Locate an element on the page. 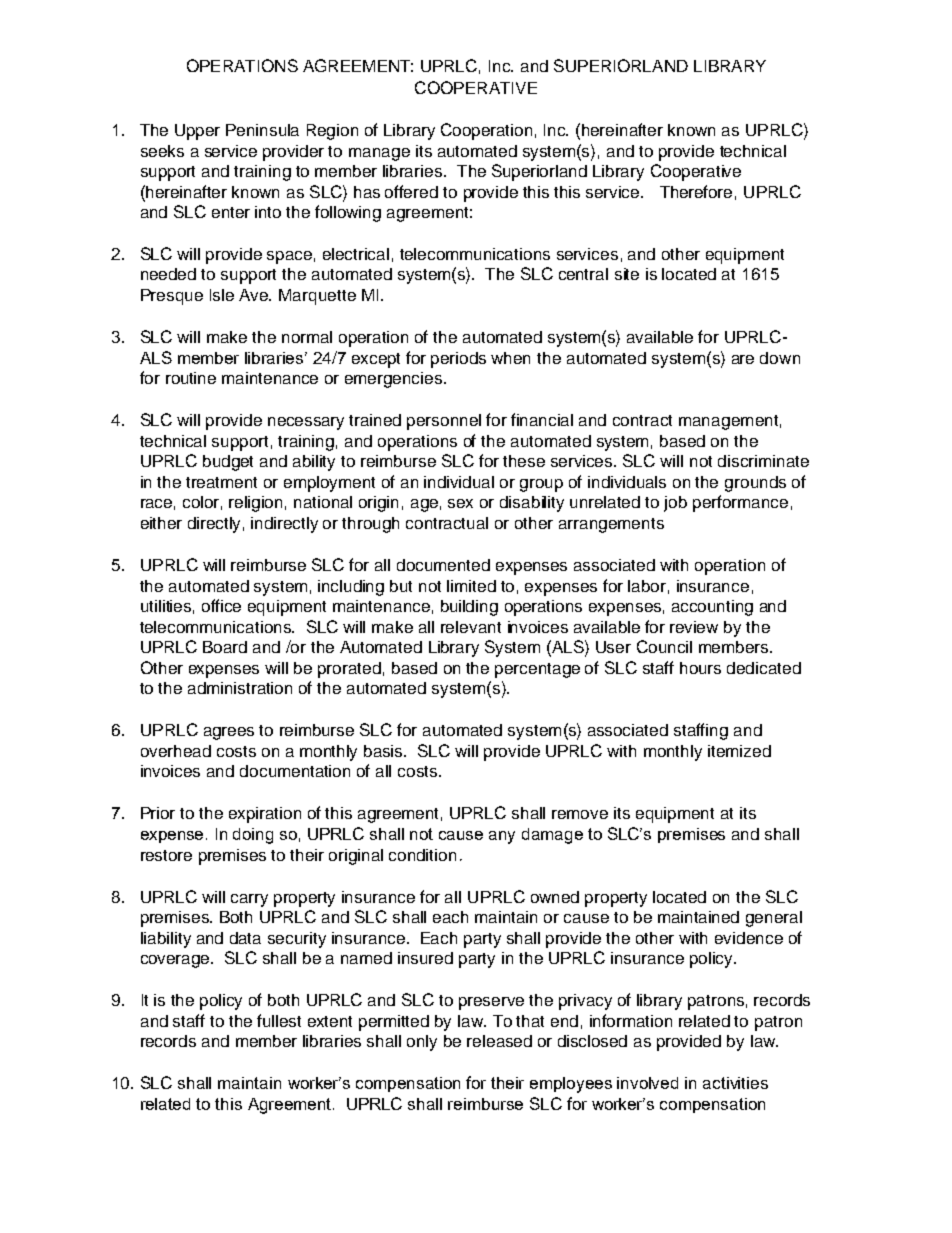 The width and height of the image is (952, 1233). basis is located at coordinates (384, 751).
